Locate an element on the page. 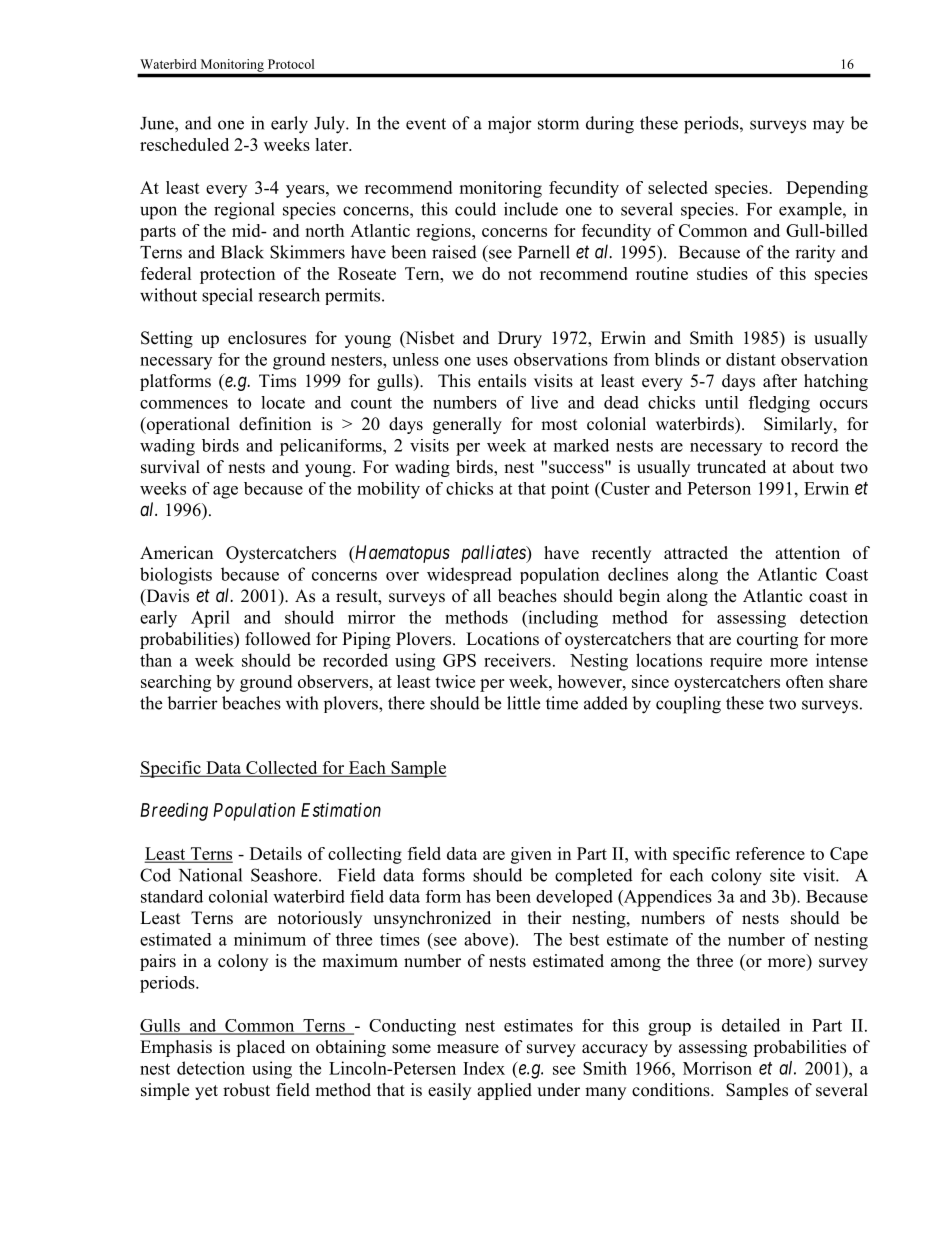 The height and width of the image is (1233, 952). Morrison is located at coordinates (717, 1068).
